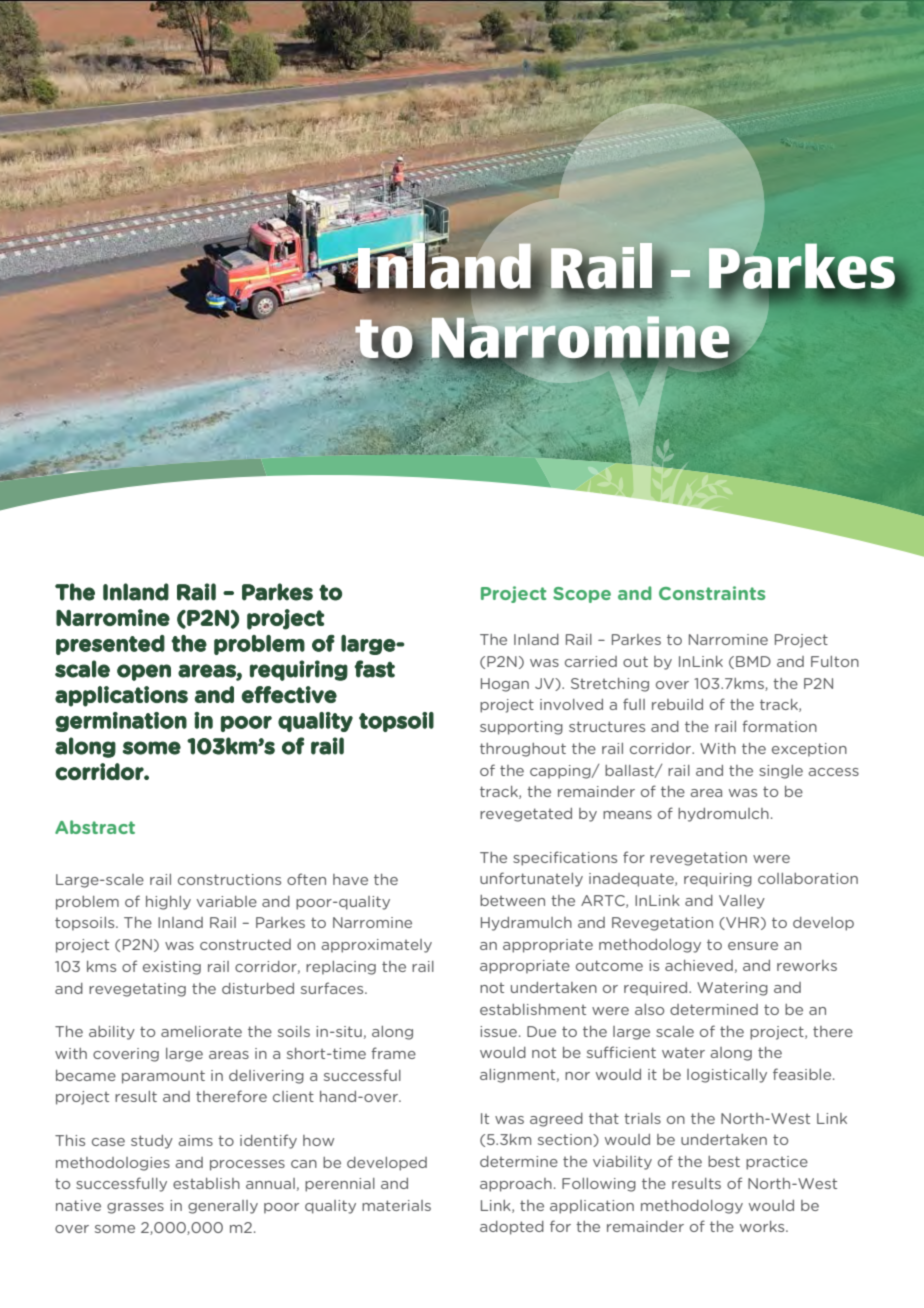  What do you see at coordinates (512, 900) in the screenshot?
I see `between` at bounding box center [512, 900].
